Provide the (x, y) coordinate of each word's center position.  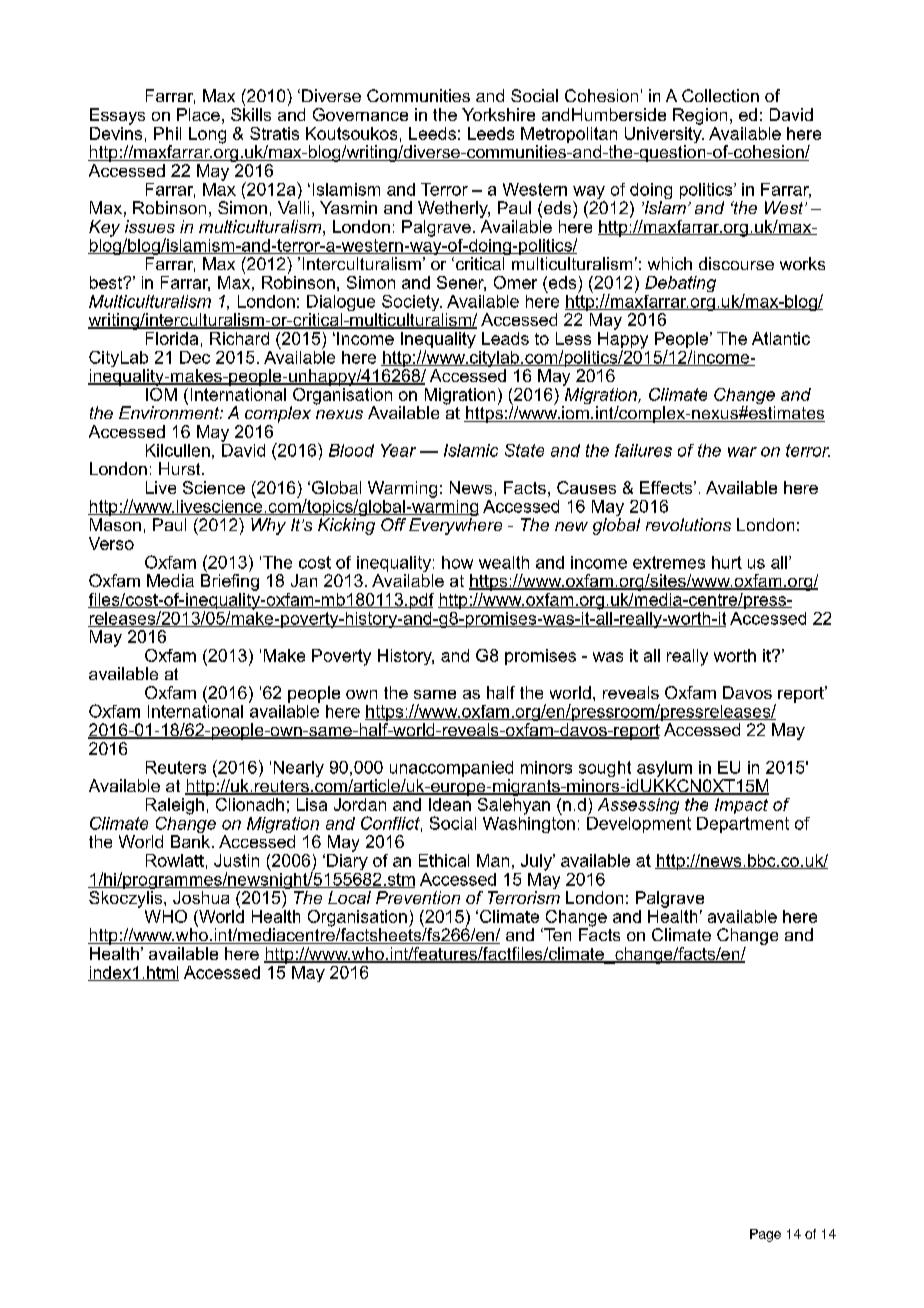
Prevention (418, 897)
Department (743, 825)
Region (700, 116)
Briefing (230, 582)
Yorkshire (498, 114)
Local (349, 897)
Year (398, 450)
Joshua (201, 897)
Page (765, 1235)
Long (207, 135)
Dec (195, 357)
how (457, 562)
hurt (727, 562)
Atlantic (781, 338)
